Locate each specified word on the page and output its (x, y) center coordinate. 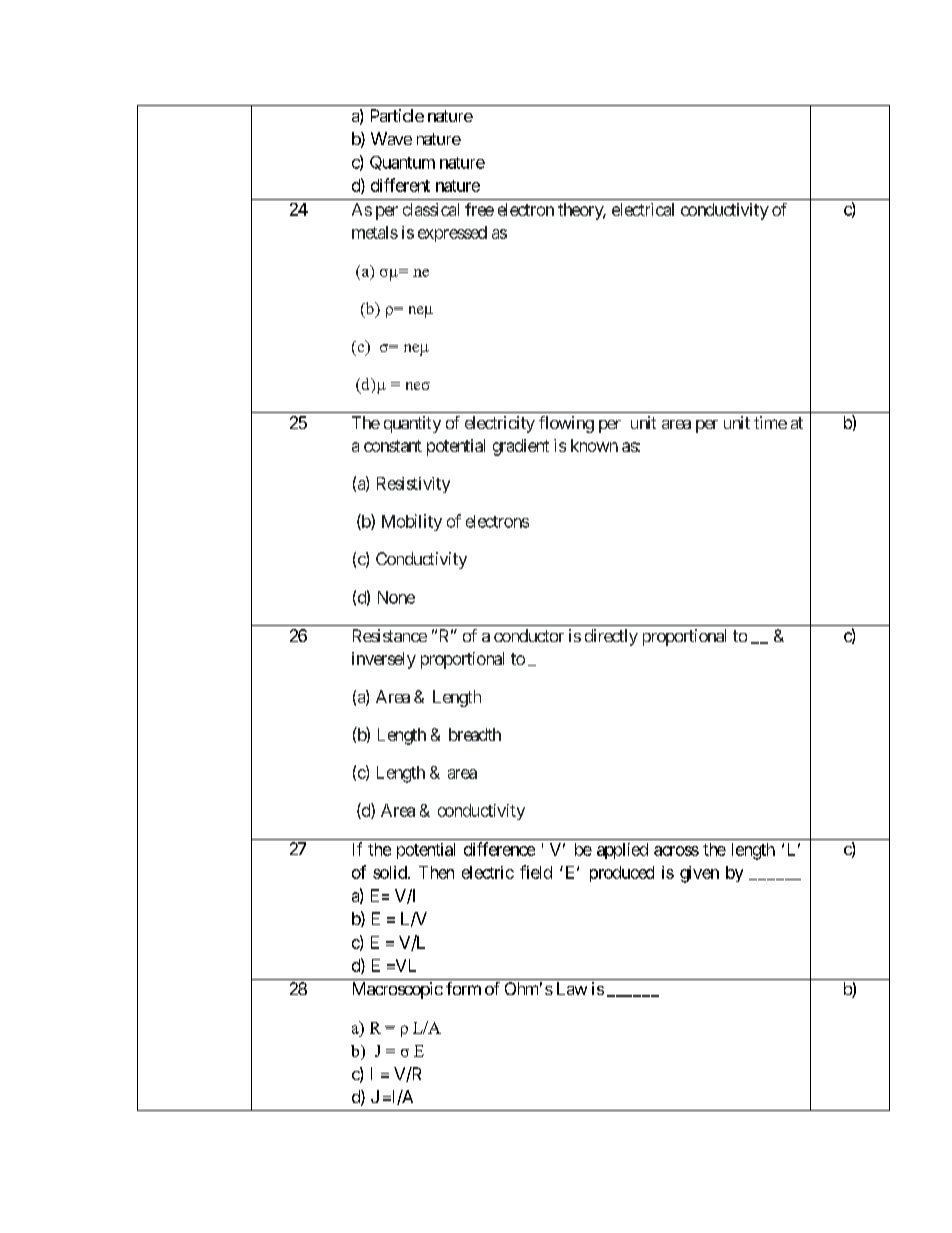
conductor (529, 635)
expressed (452, 234)
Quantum (402, 163)
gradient (521, 447)
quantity (412, 424)
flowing (566, 424)
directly (611, 637)
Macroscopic (398, 990)
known (594, 445)
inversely (384, 660)
